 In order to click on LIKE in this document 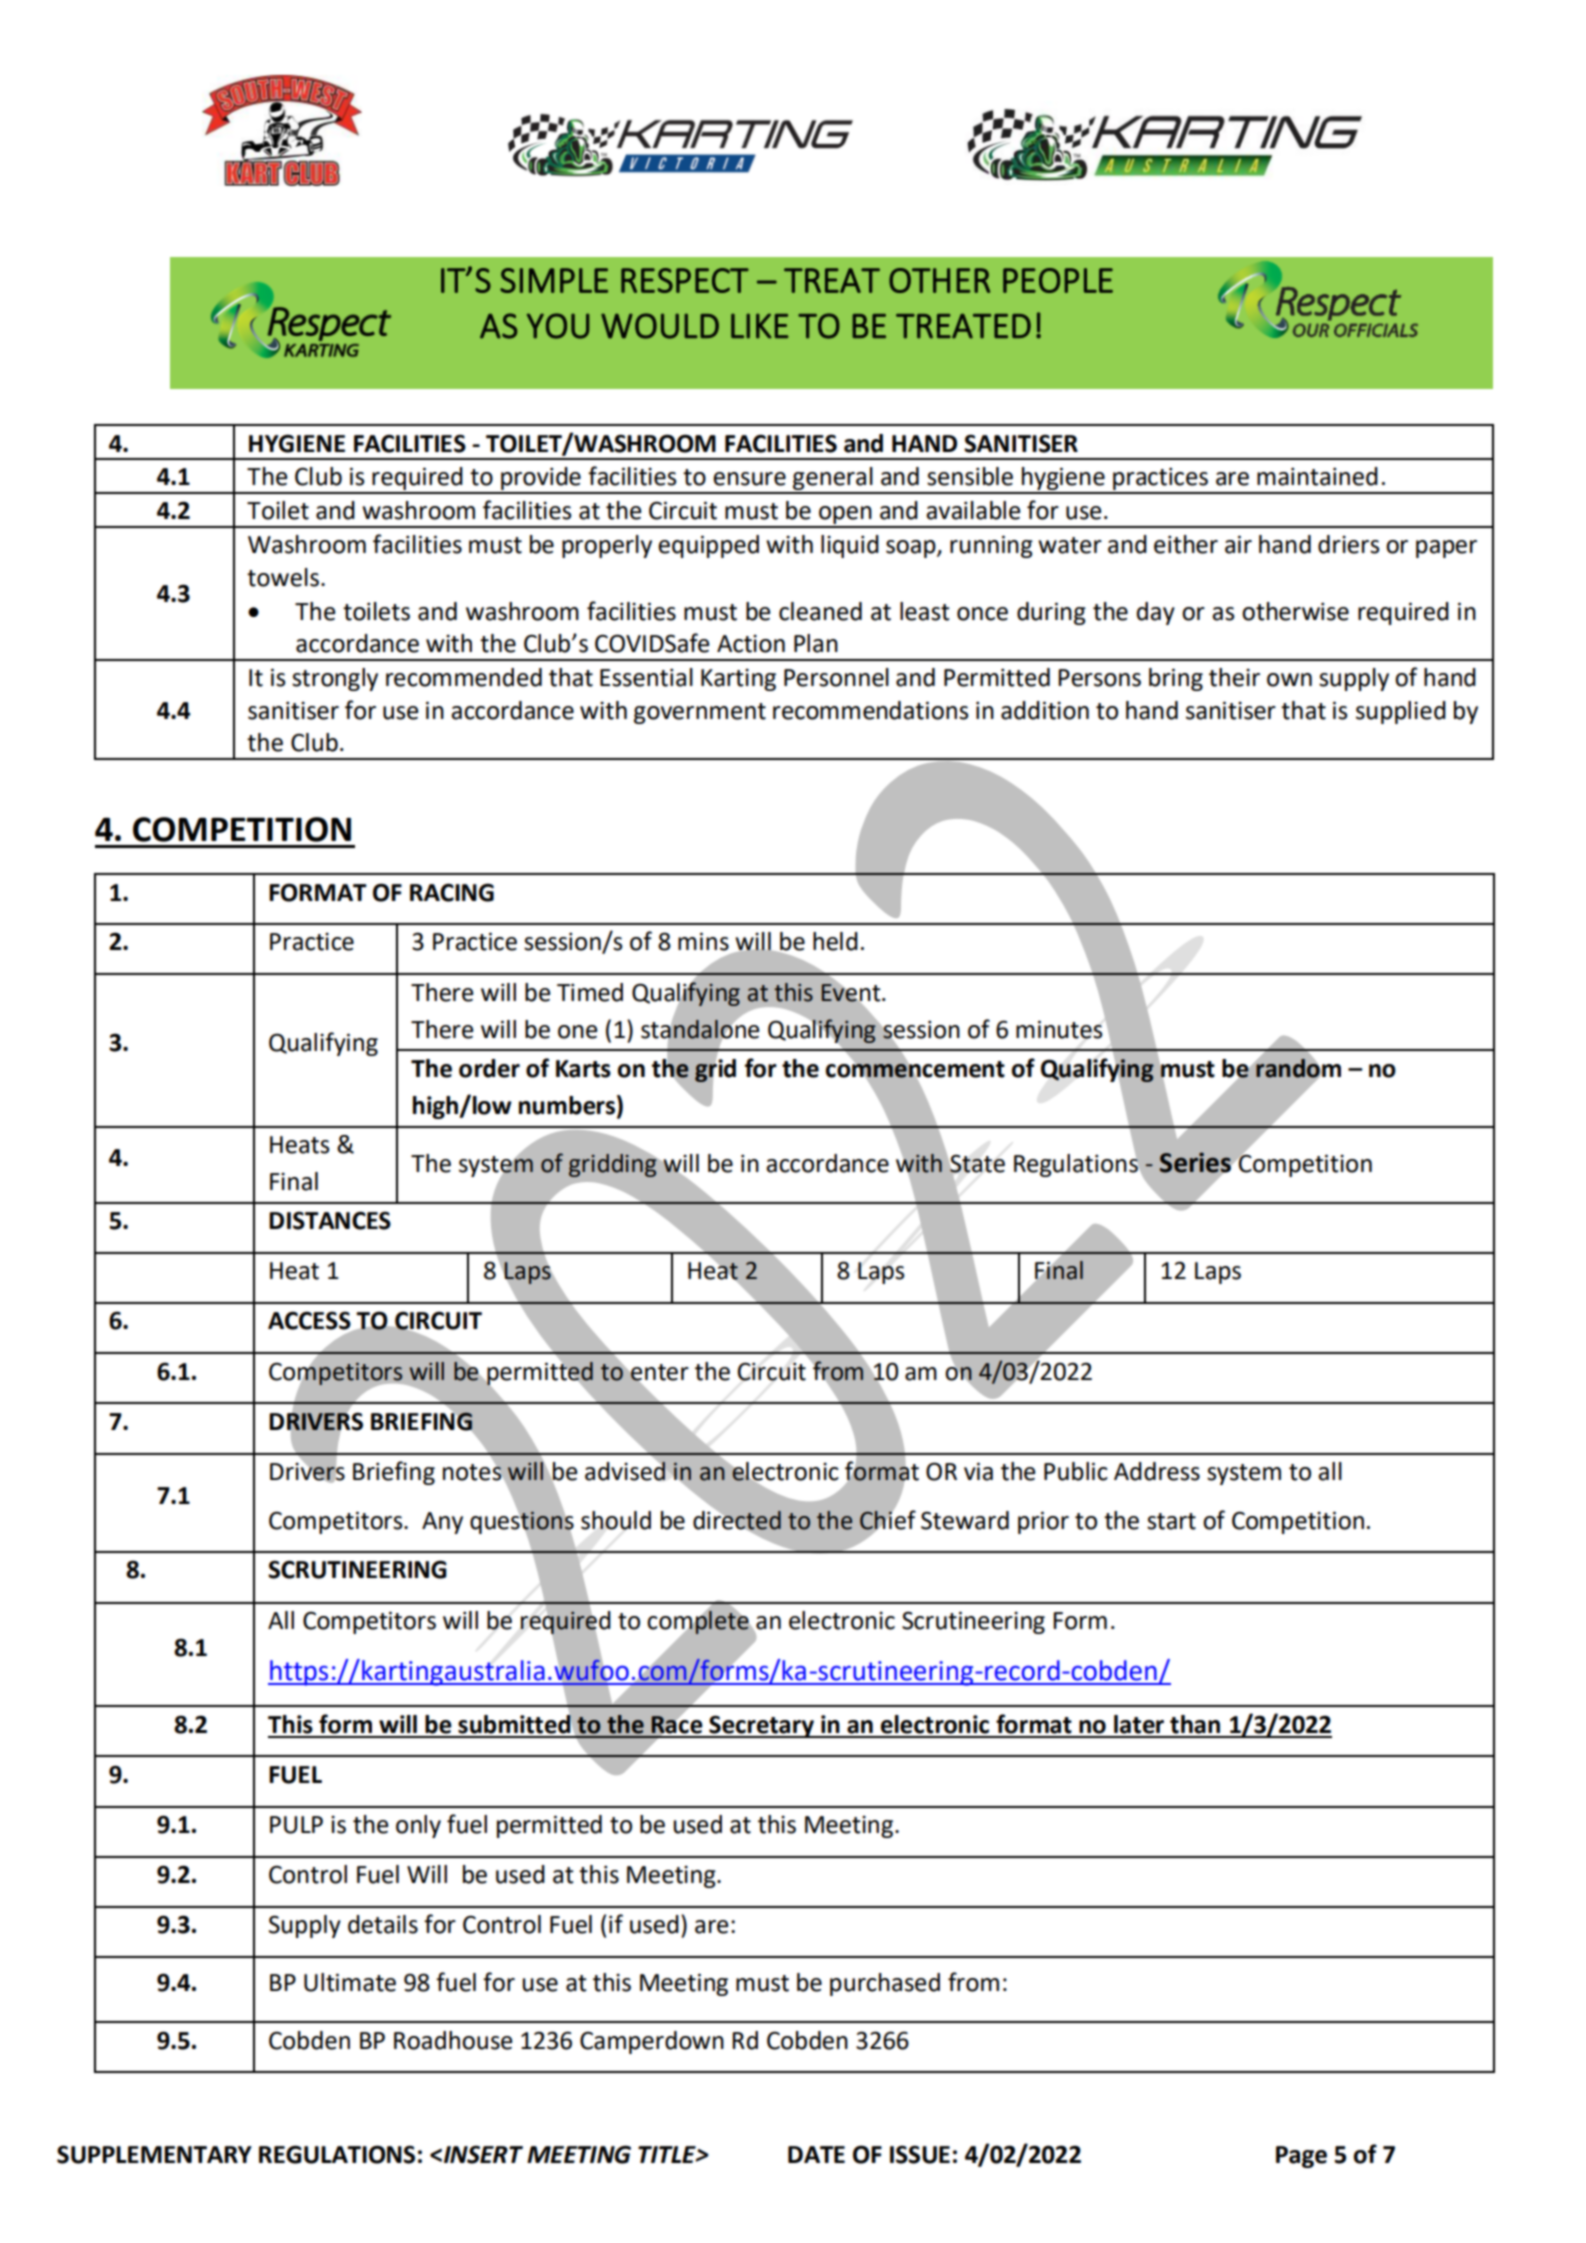, I will do `click(759, 326)`.
